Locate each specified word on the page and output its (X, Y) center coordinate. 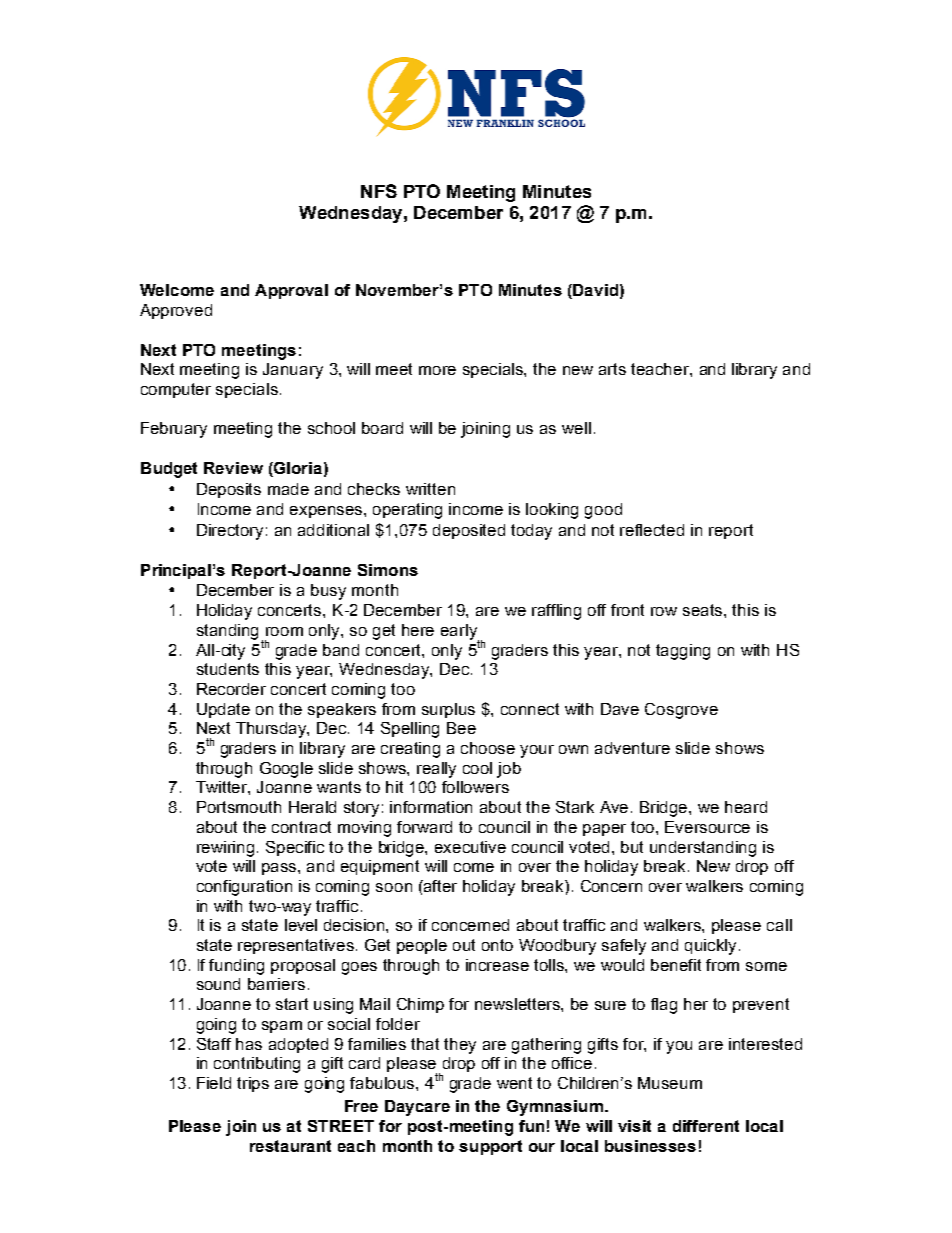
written (430, 489)
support (490, 1147)
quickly (712, 947)
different (706, 1126)
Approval (291, 291)
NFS (379, 191)
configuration (244, 888)
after (439, 886)
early (460, 633)
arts (612, 369)
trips (253, 1084)
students (228, 669)
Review (233, 468)
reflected (652, 530)
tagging (683, 652)
